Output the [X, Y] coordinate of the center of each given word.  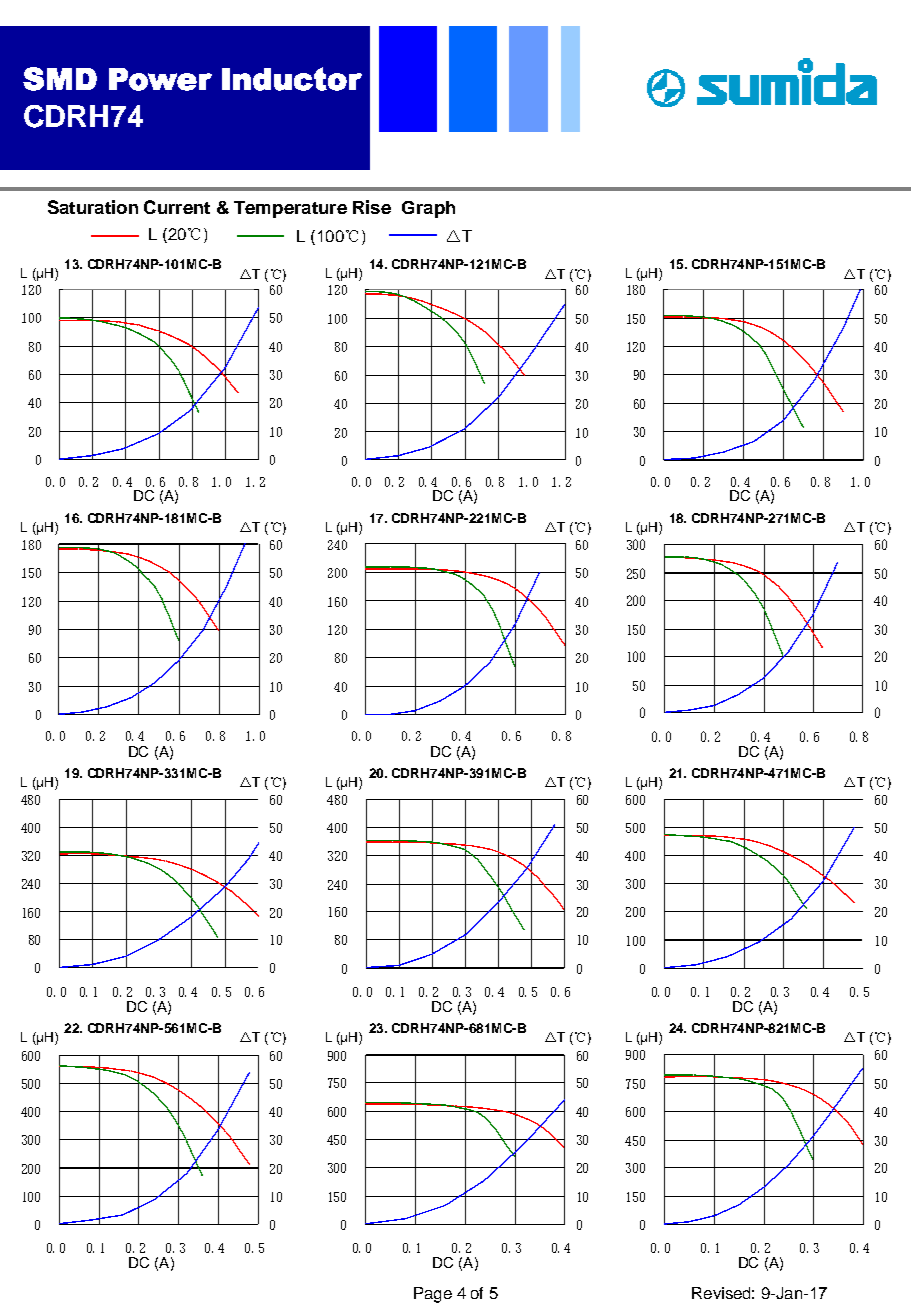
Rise [372, 207]
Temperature [290, 209]
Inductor [292, 79]
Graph [428, 209]
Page [433, 1295]
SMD [60, 79]
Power [160, 79]
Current [177, 207]
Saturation [93, 207]
